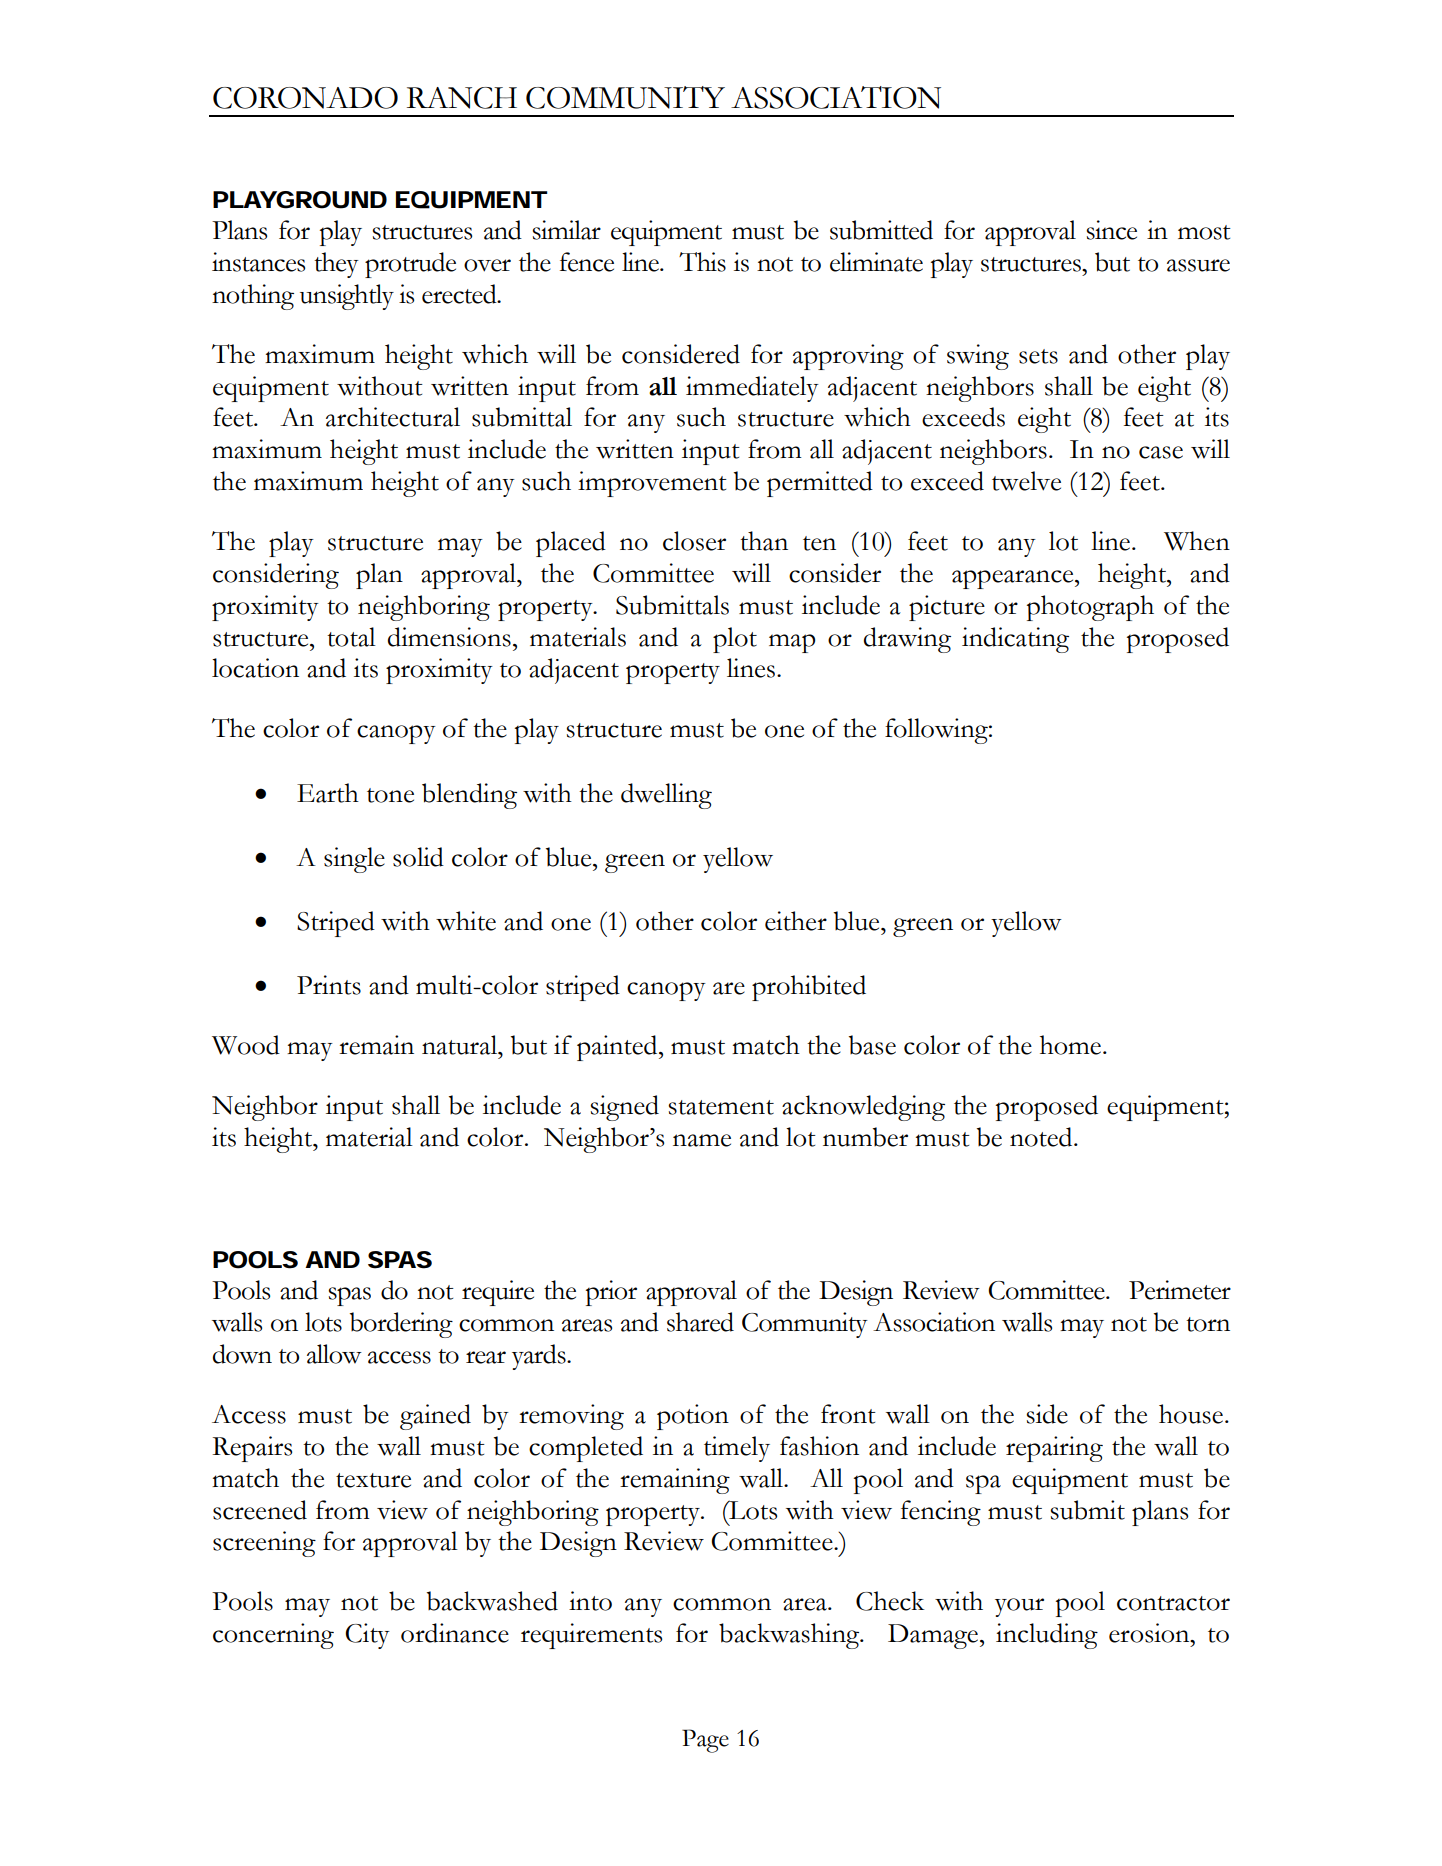  What do you see at coordinates (367, 1636) in the screenshot?
I see `City` at bounding box center [367, 1636].
